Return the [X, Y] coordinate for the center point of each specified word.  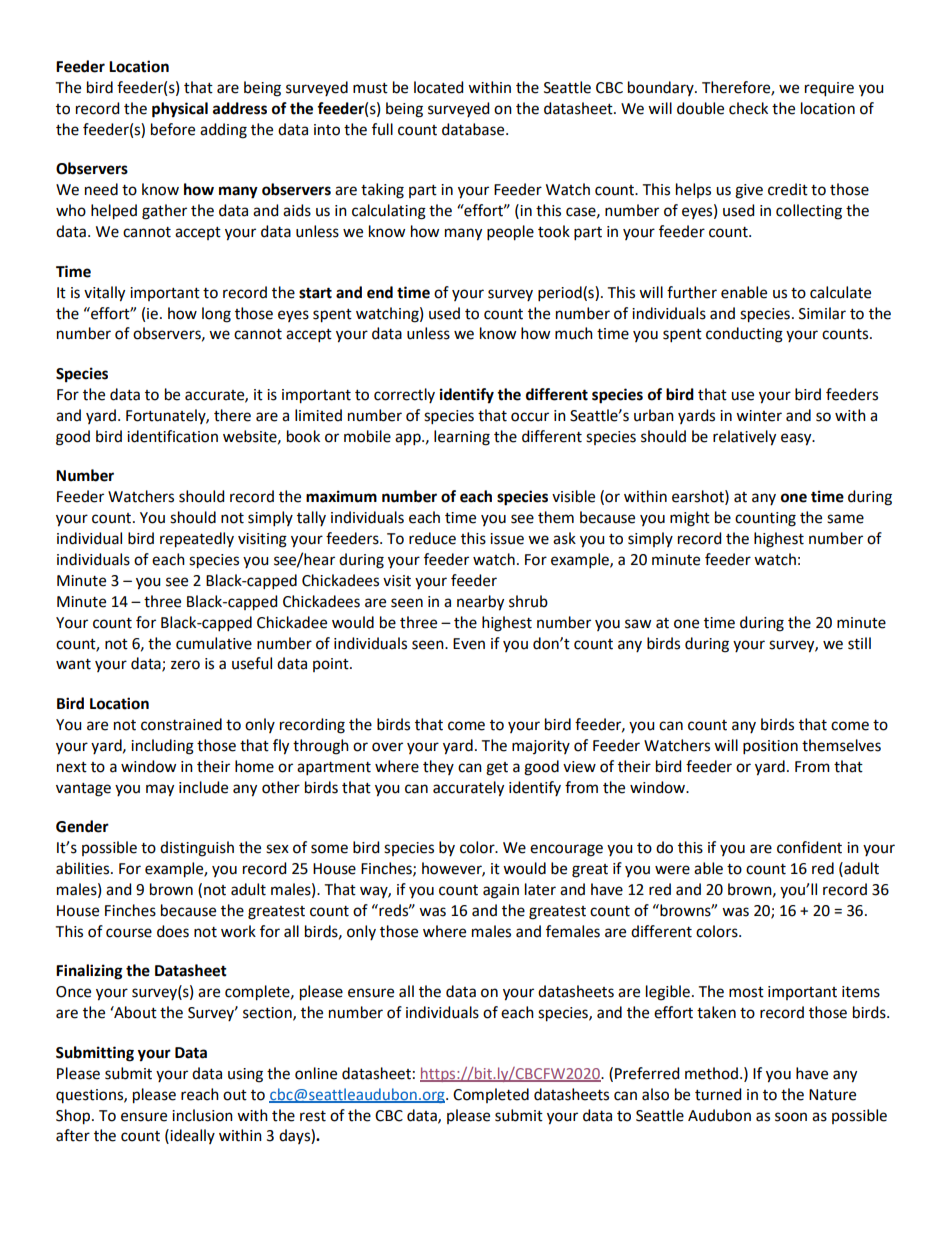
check [748, 108]
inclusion [202, 1115]
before [173, 129]
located [438, 87]
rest [313, 1116]
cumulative [214, 643]
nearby [480, 603]
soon [791, 1117]
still [859, 643]
